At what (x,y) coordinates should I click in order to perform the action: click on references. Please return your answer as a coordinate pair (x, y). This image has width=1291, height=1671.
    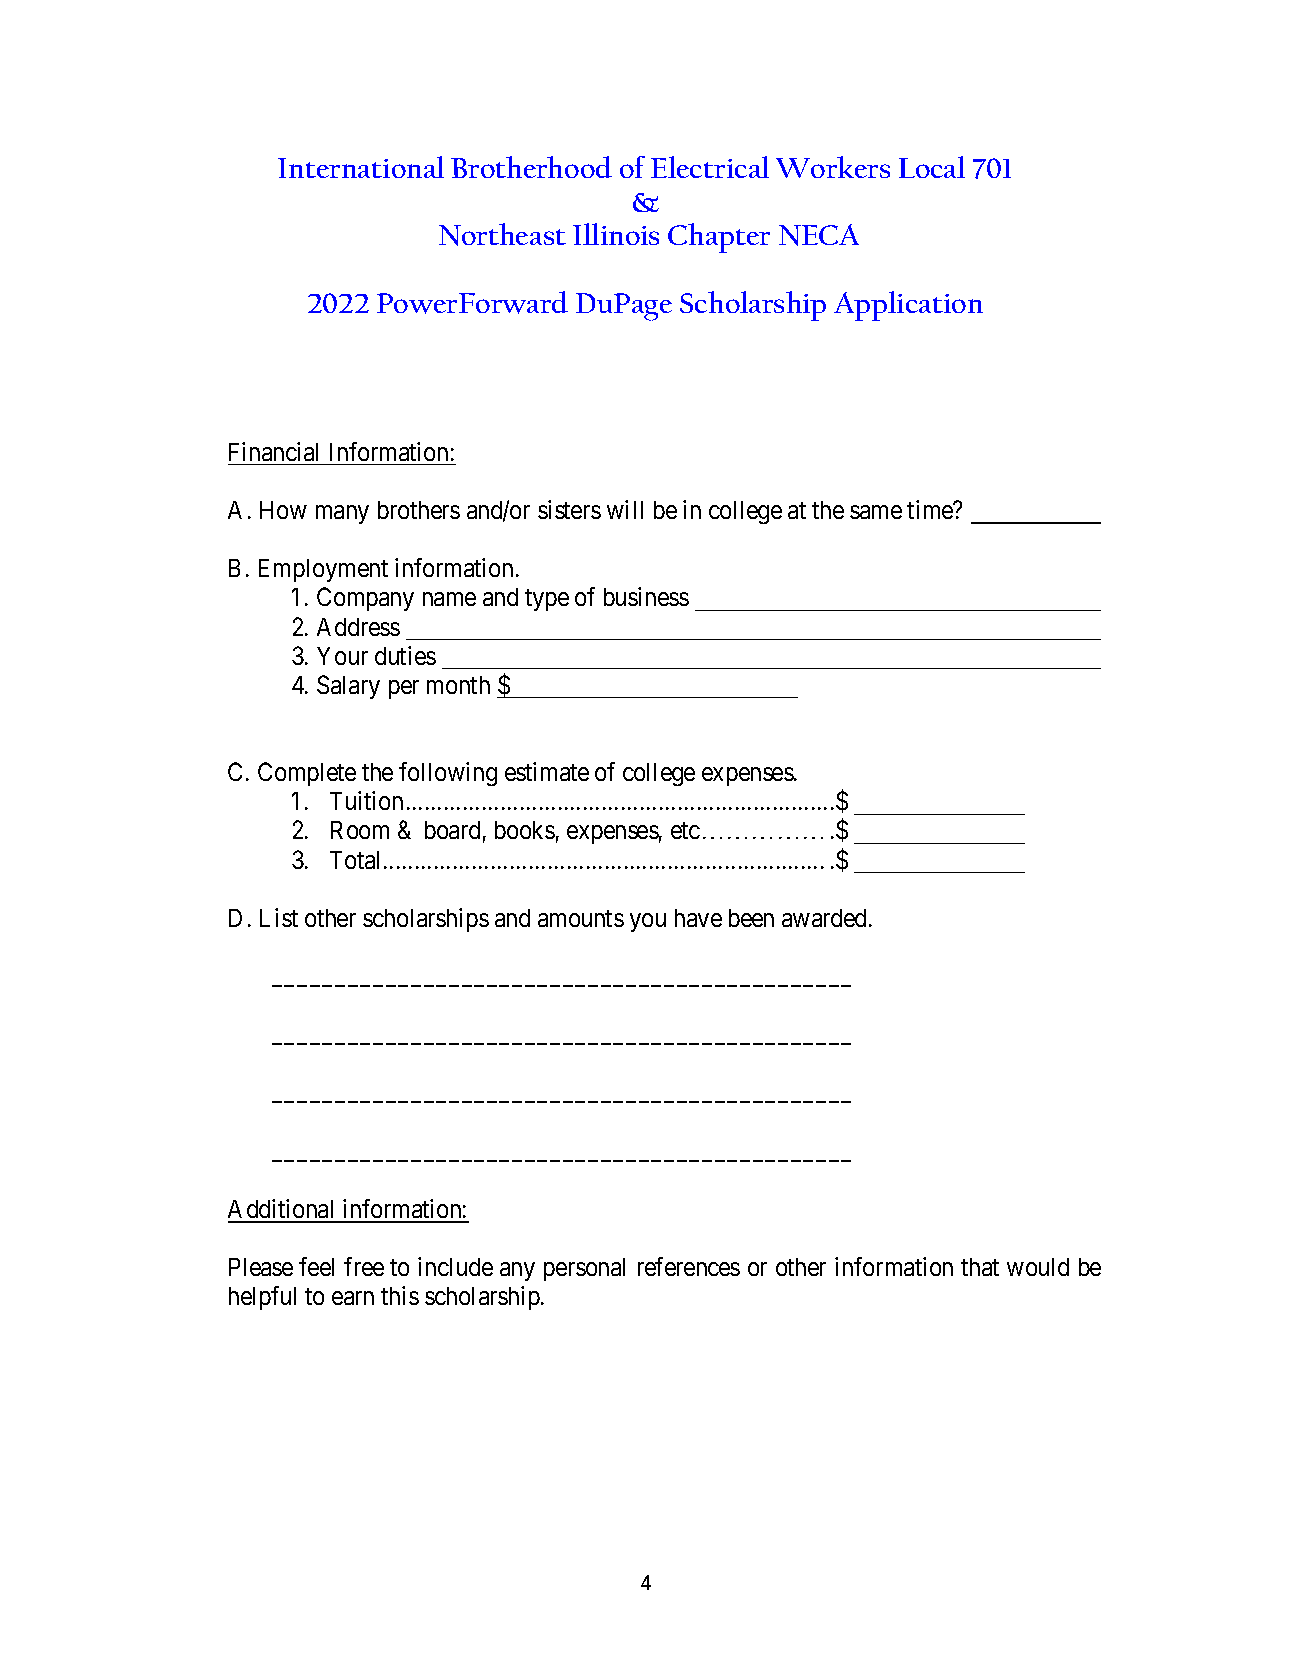
    Looking at the image, I should click on (689, 1266).
